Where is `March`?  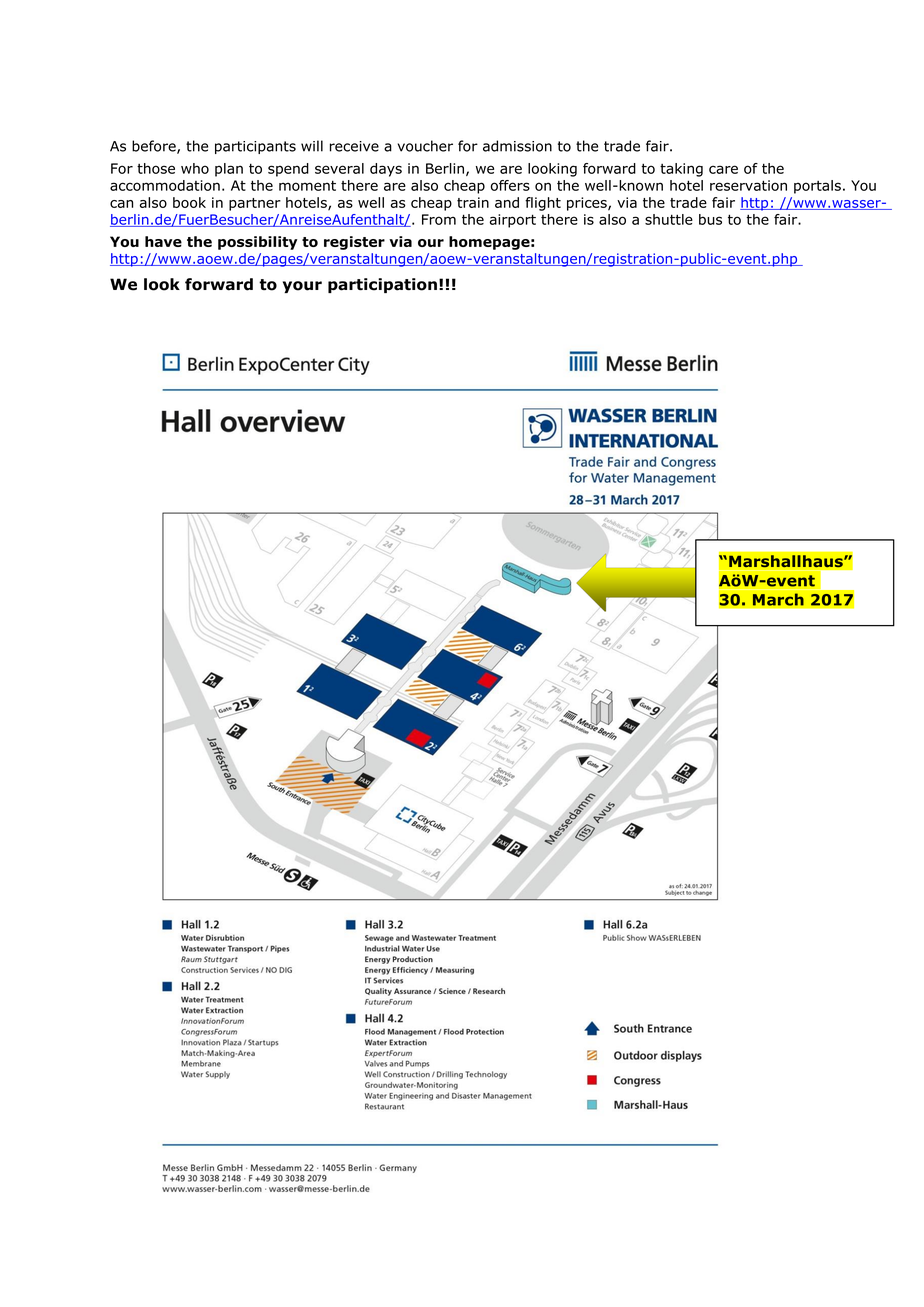 March is located at coordinates (778, 599).
